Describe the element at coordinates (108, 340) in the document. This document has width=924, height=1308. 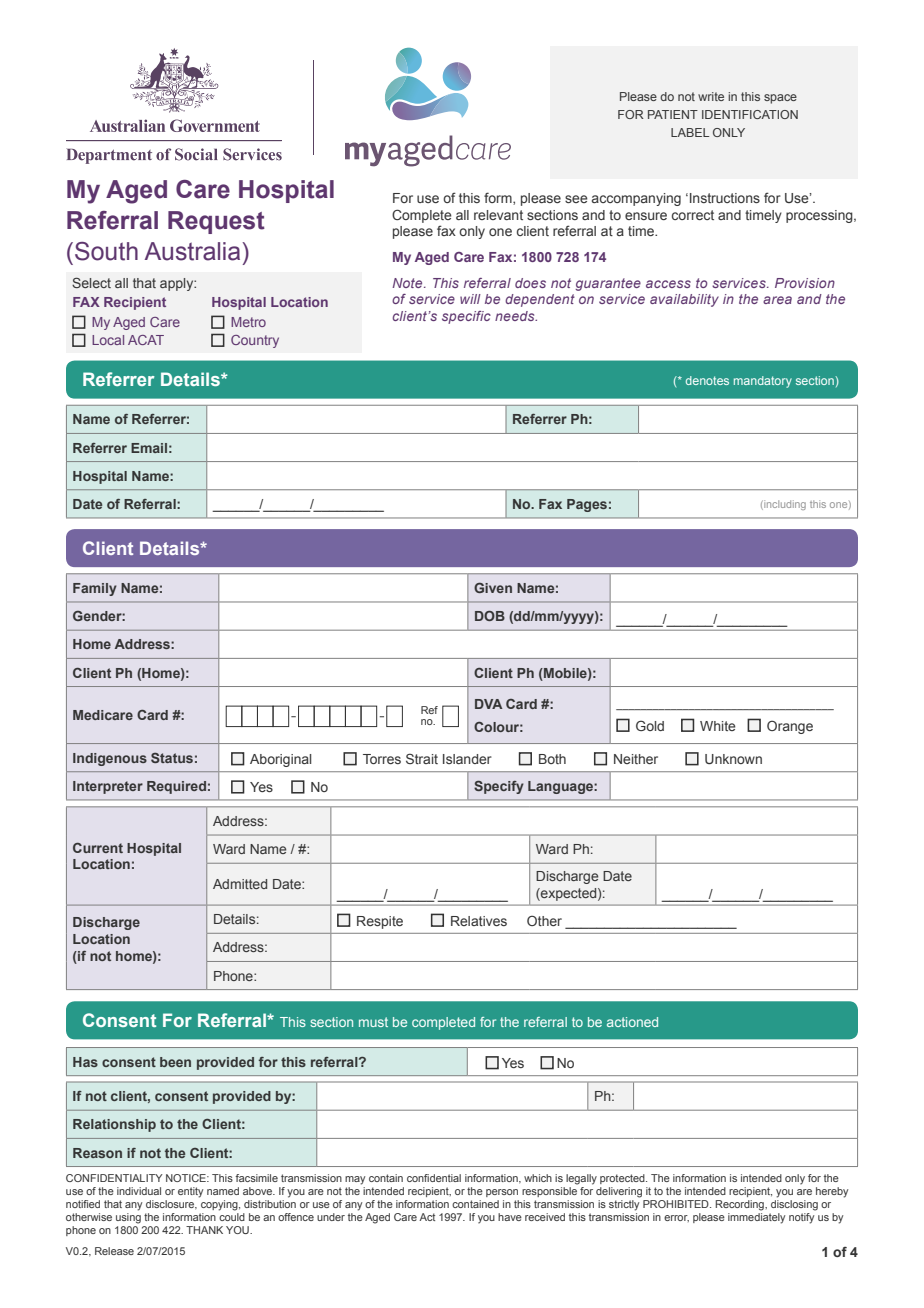
I see `Local` at that location.
